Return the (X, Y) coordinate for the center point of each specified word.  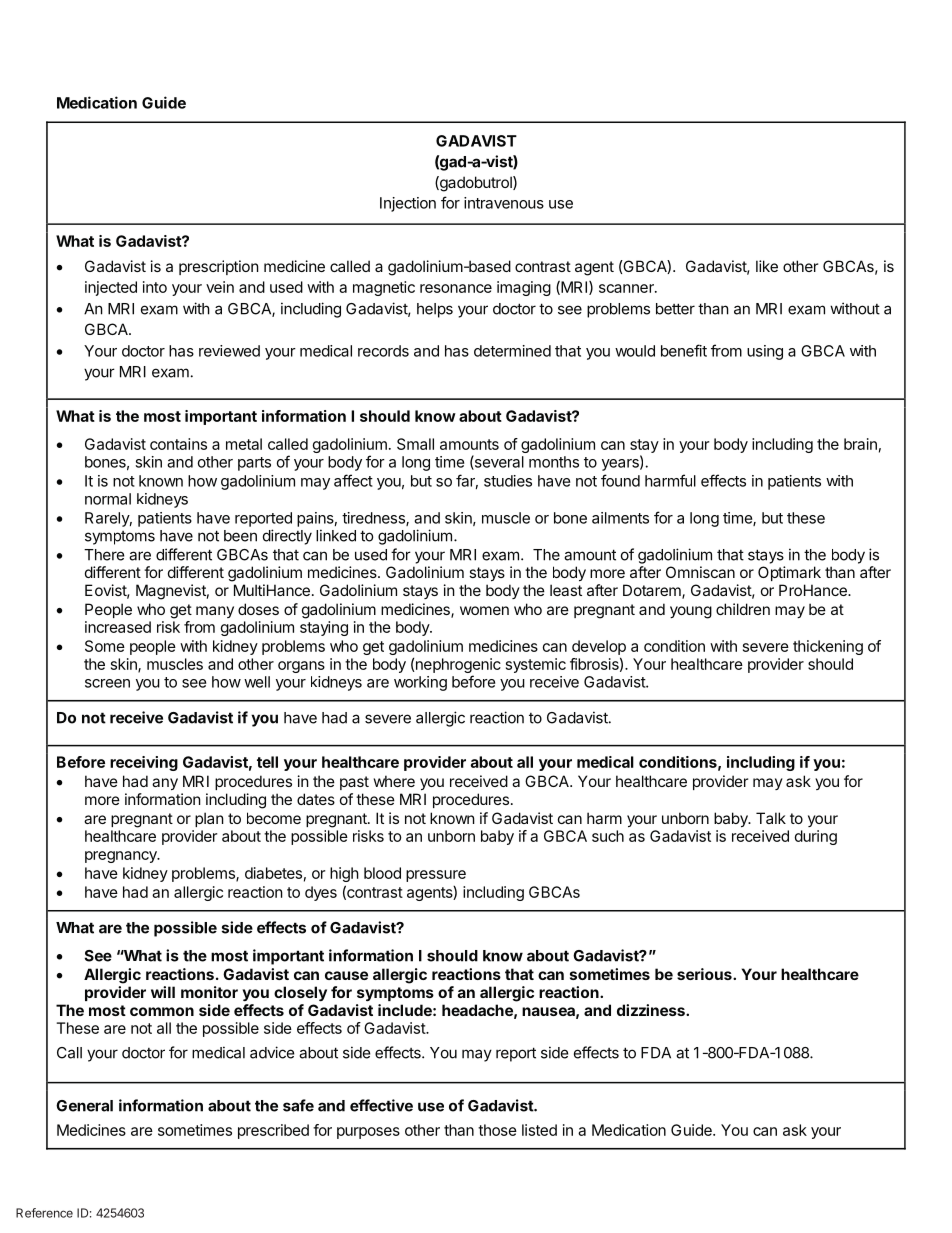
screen (107, 683)
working (420, 683)
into (155, 287)
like (767, 266)
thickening (828, 647)
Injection (408, 204)
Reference (44, 1213)
